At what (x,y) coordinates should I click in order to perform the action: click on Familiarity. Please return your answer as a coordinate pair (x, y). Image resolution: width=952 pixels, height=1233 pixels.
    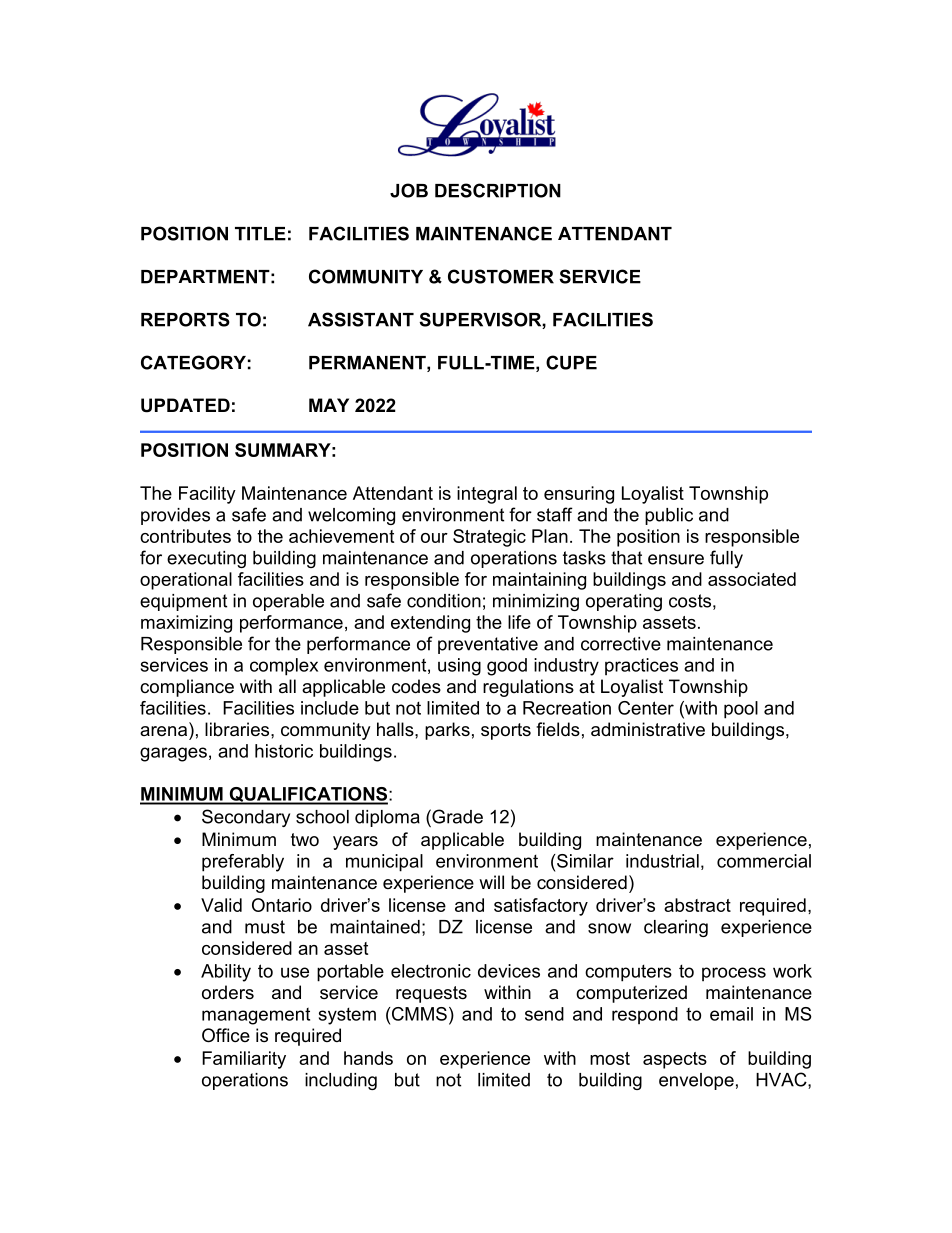
    Looking at the image, I should click on (244, 1060).
